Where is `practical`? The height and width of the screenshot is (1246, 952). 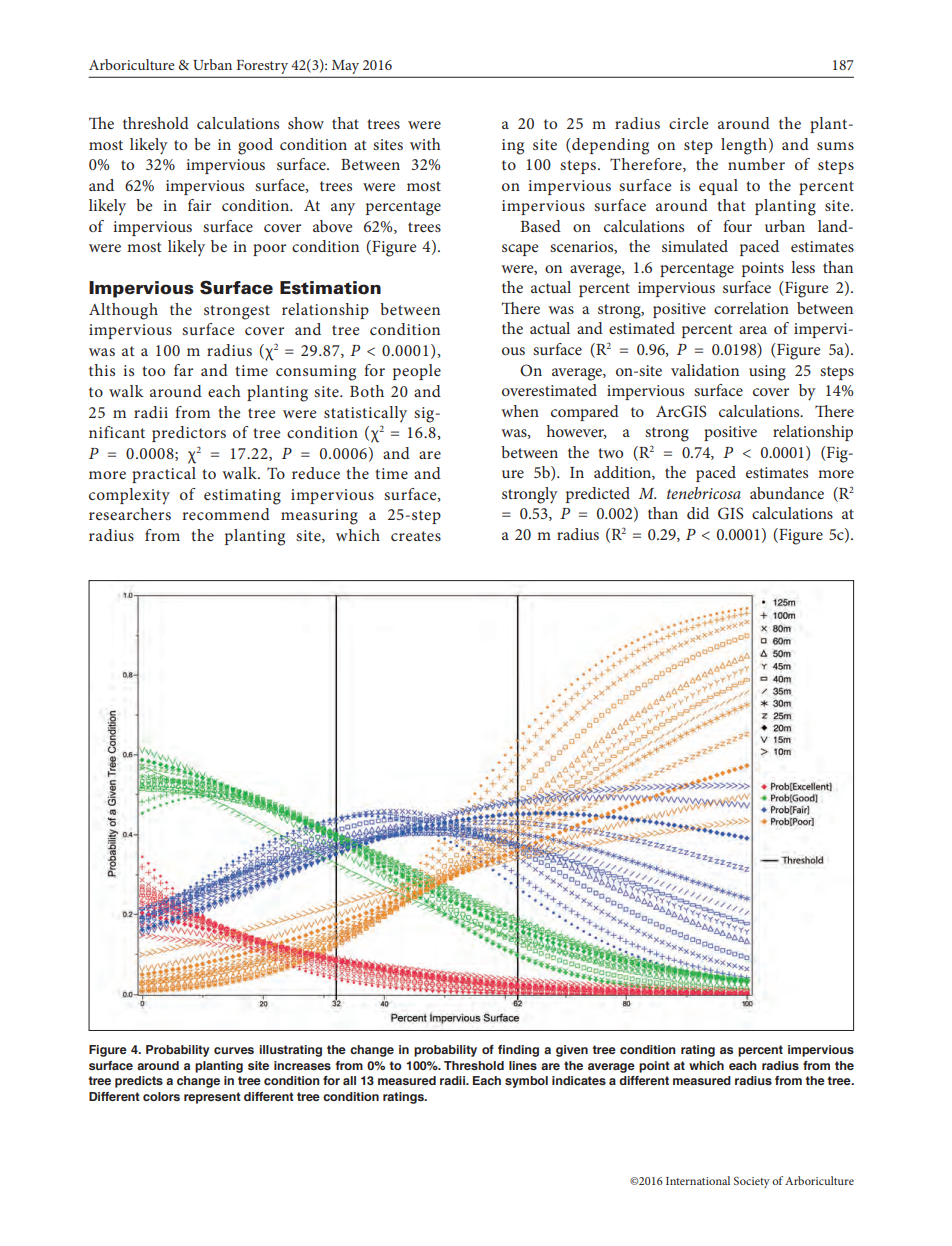 practical is located at coordinates (164, 475).
